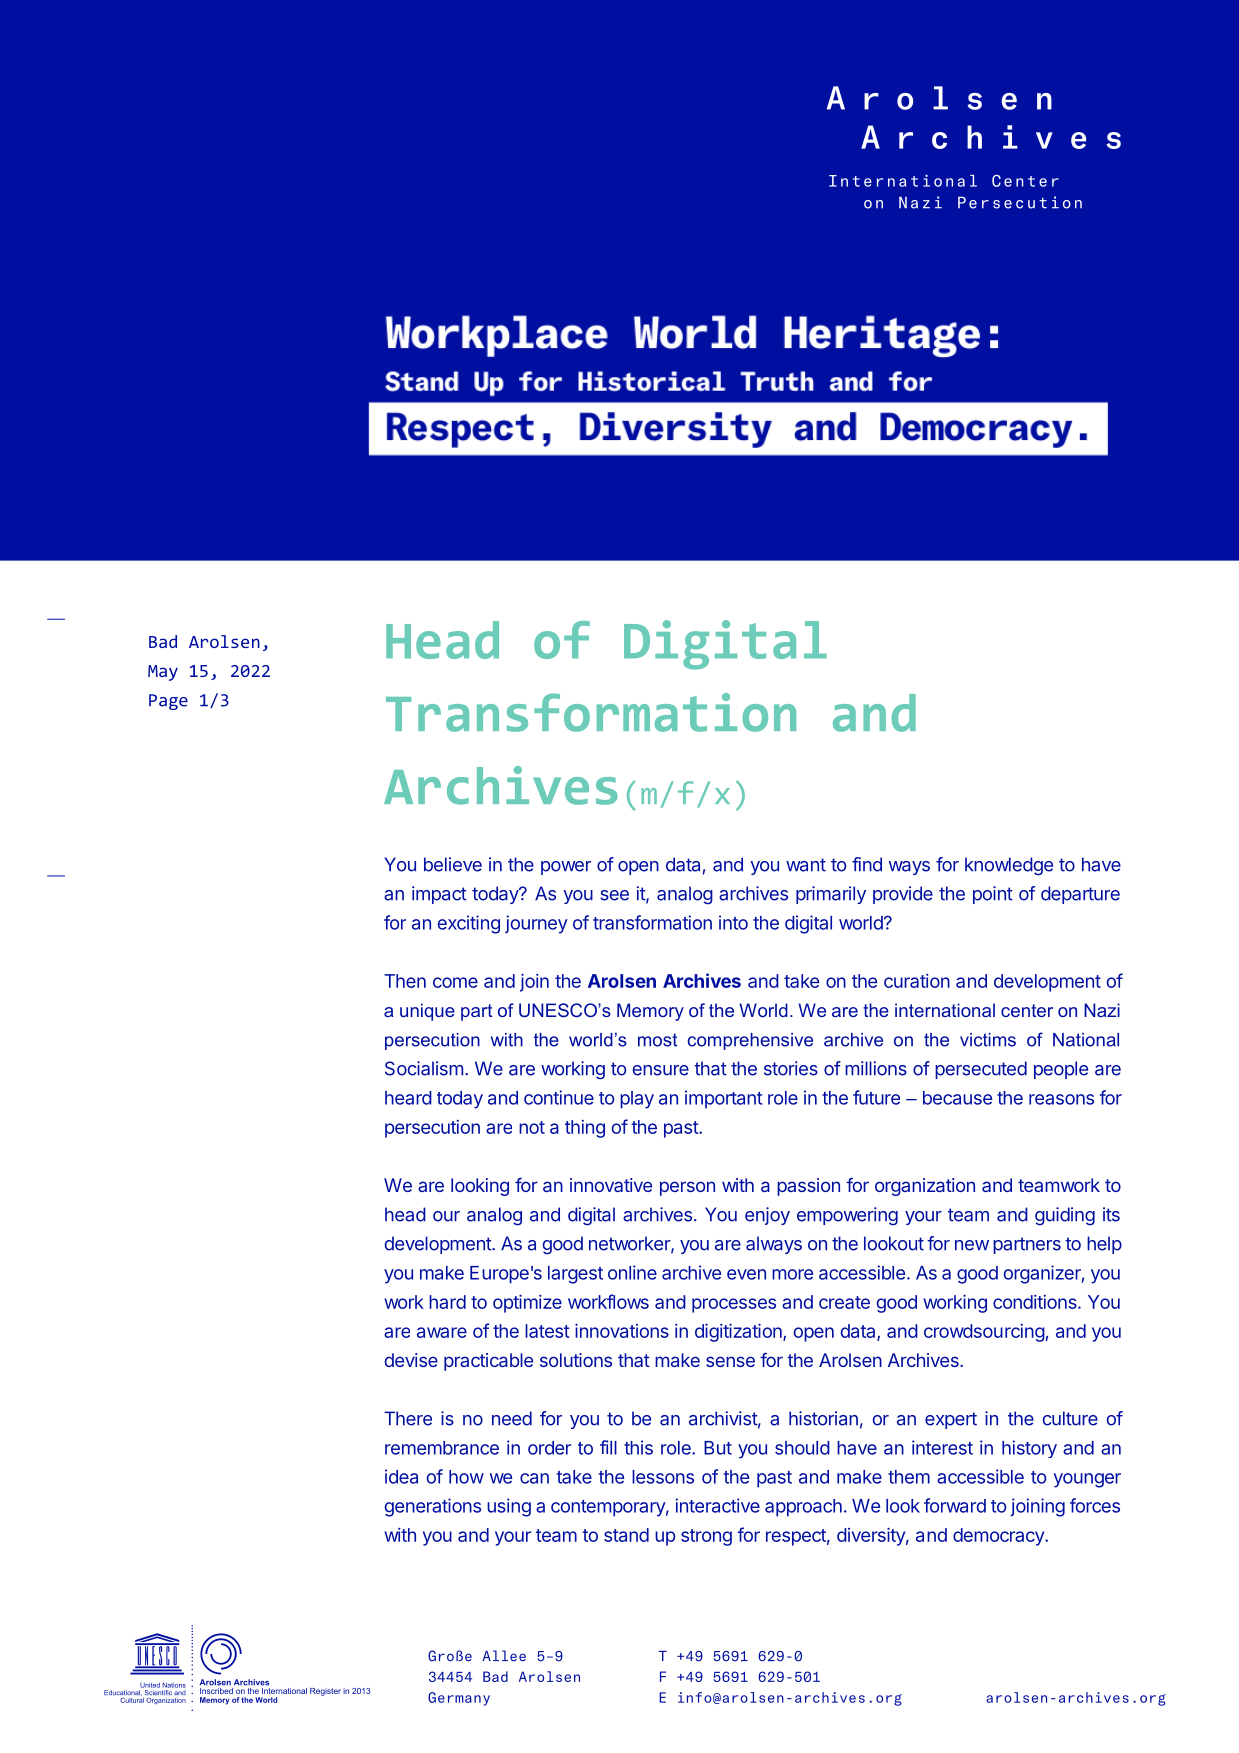 This document has width=1239, height=1753. I want to click on knowledge, so click(1009, 866).
